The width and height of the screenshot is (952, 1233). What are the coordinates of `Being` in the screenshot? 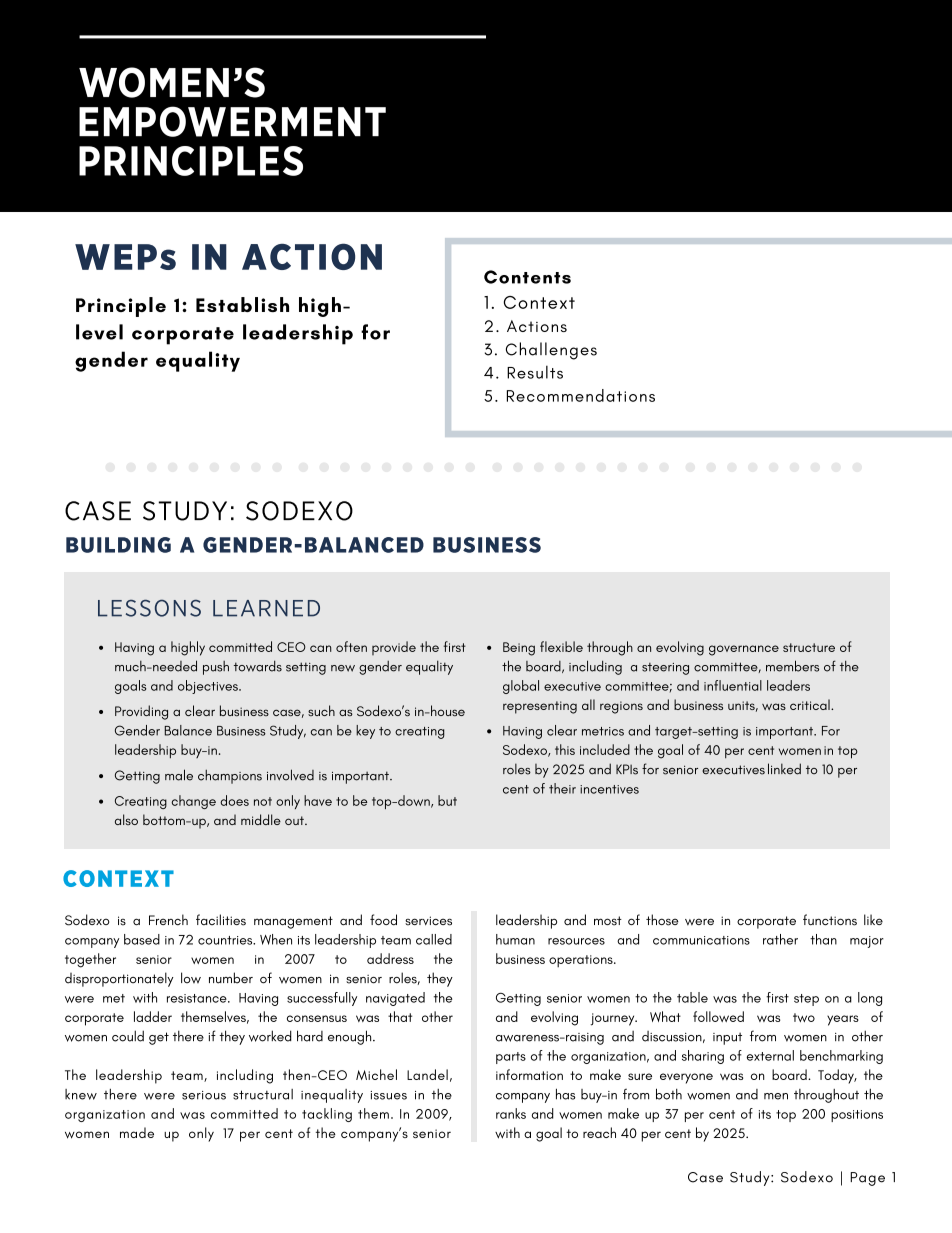 It's located at (519, 649).
